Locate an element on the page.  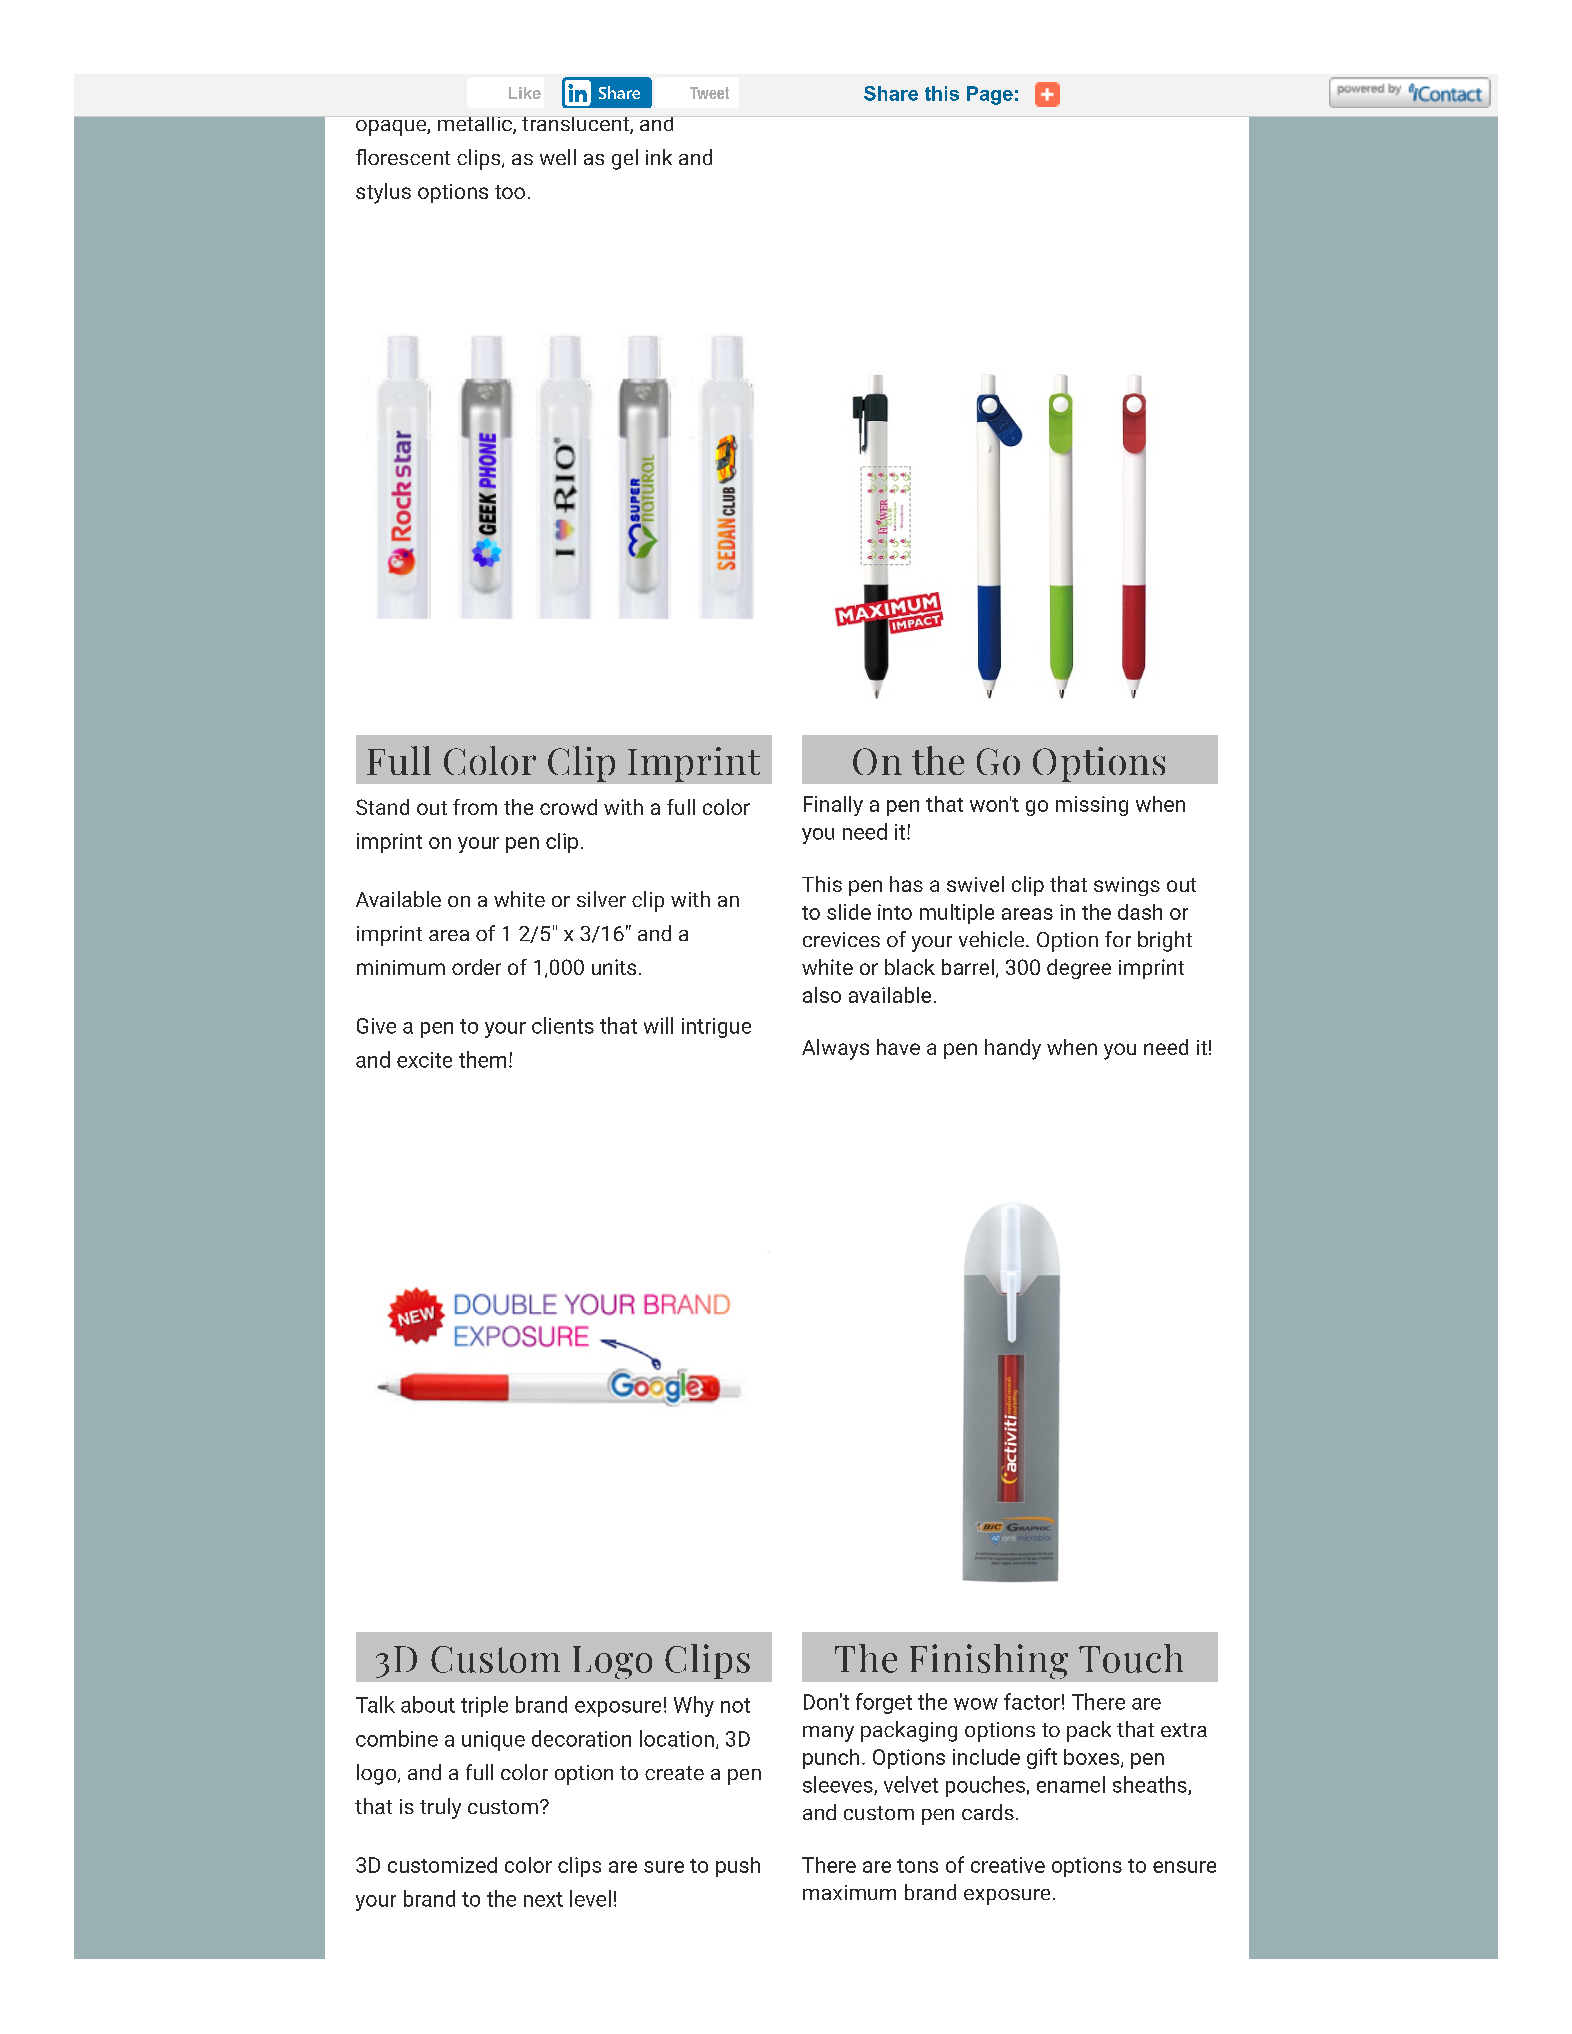
truly is located at coordinates (440, 1808).
